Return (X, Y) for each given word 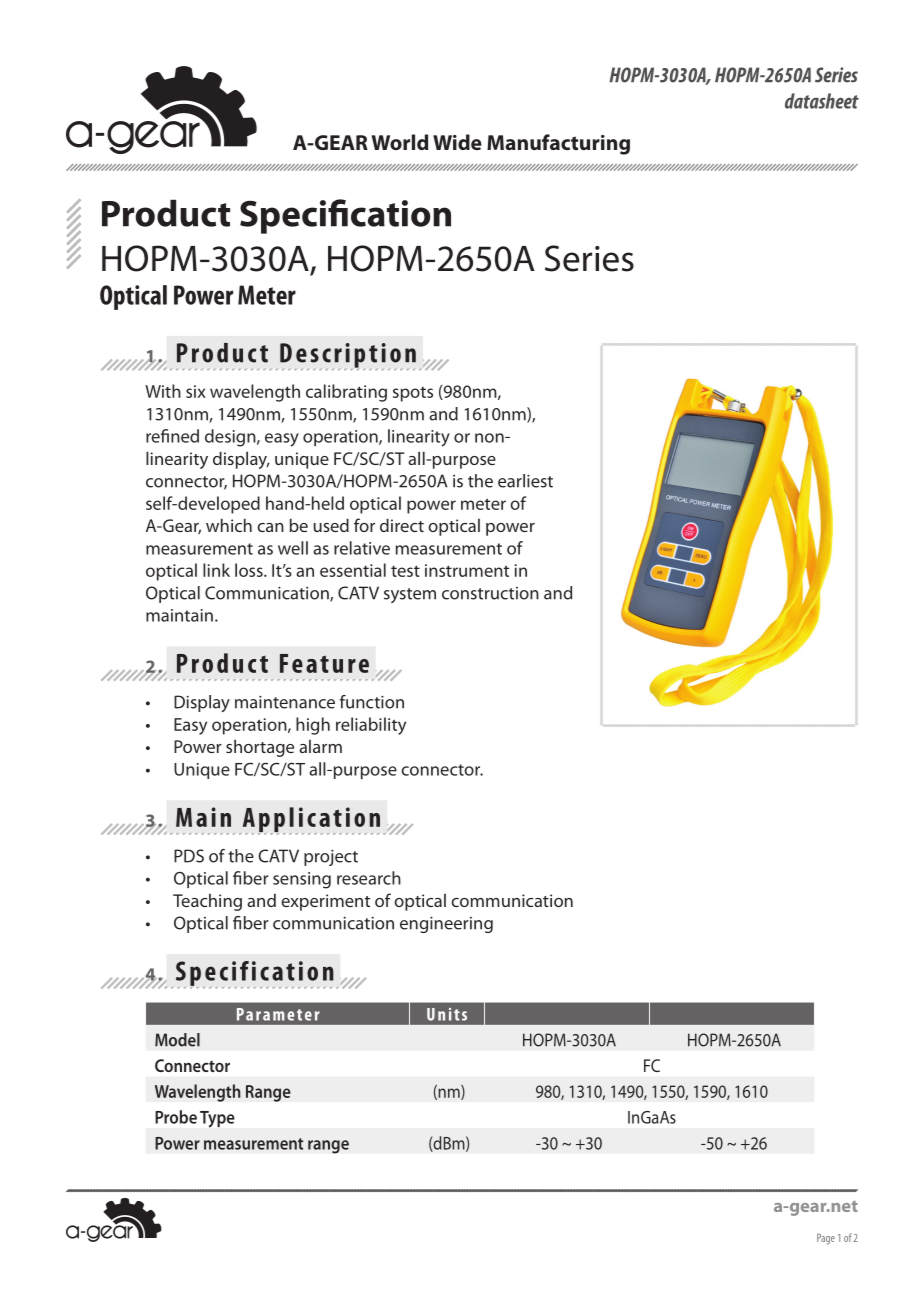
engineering (446, 924)
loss (250, 570)
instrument (467, 570)
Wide (457, 142)
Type (217, 1119)
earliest (525, 481)
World (399, 142)
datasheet (822, 101)
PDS (189, 856)
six (196, 391)
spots (413, 394)
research (369, 878)
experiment (325, 902)
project (331, 858)
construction (490, 593)
